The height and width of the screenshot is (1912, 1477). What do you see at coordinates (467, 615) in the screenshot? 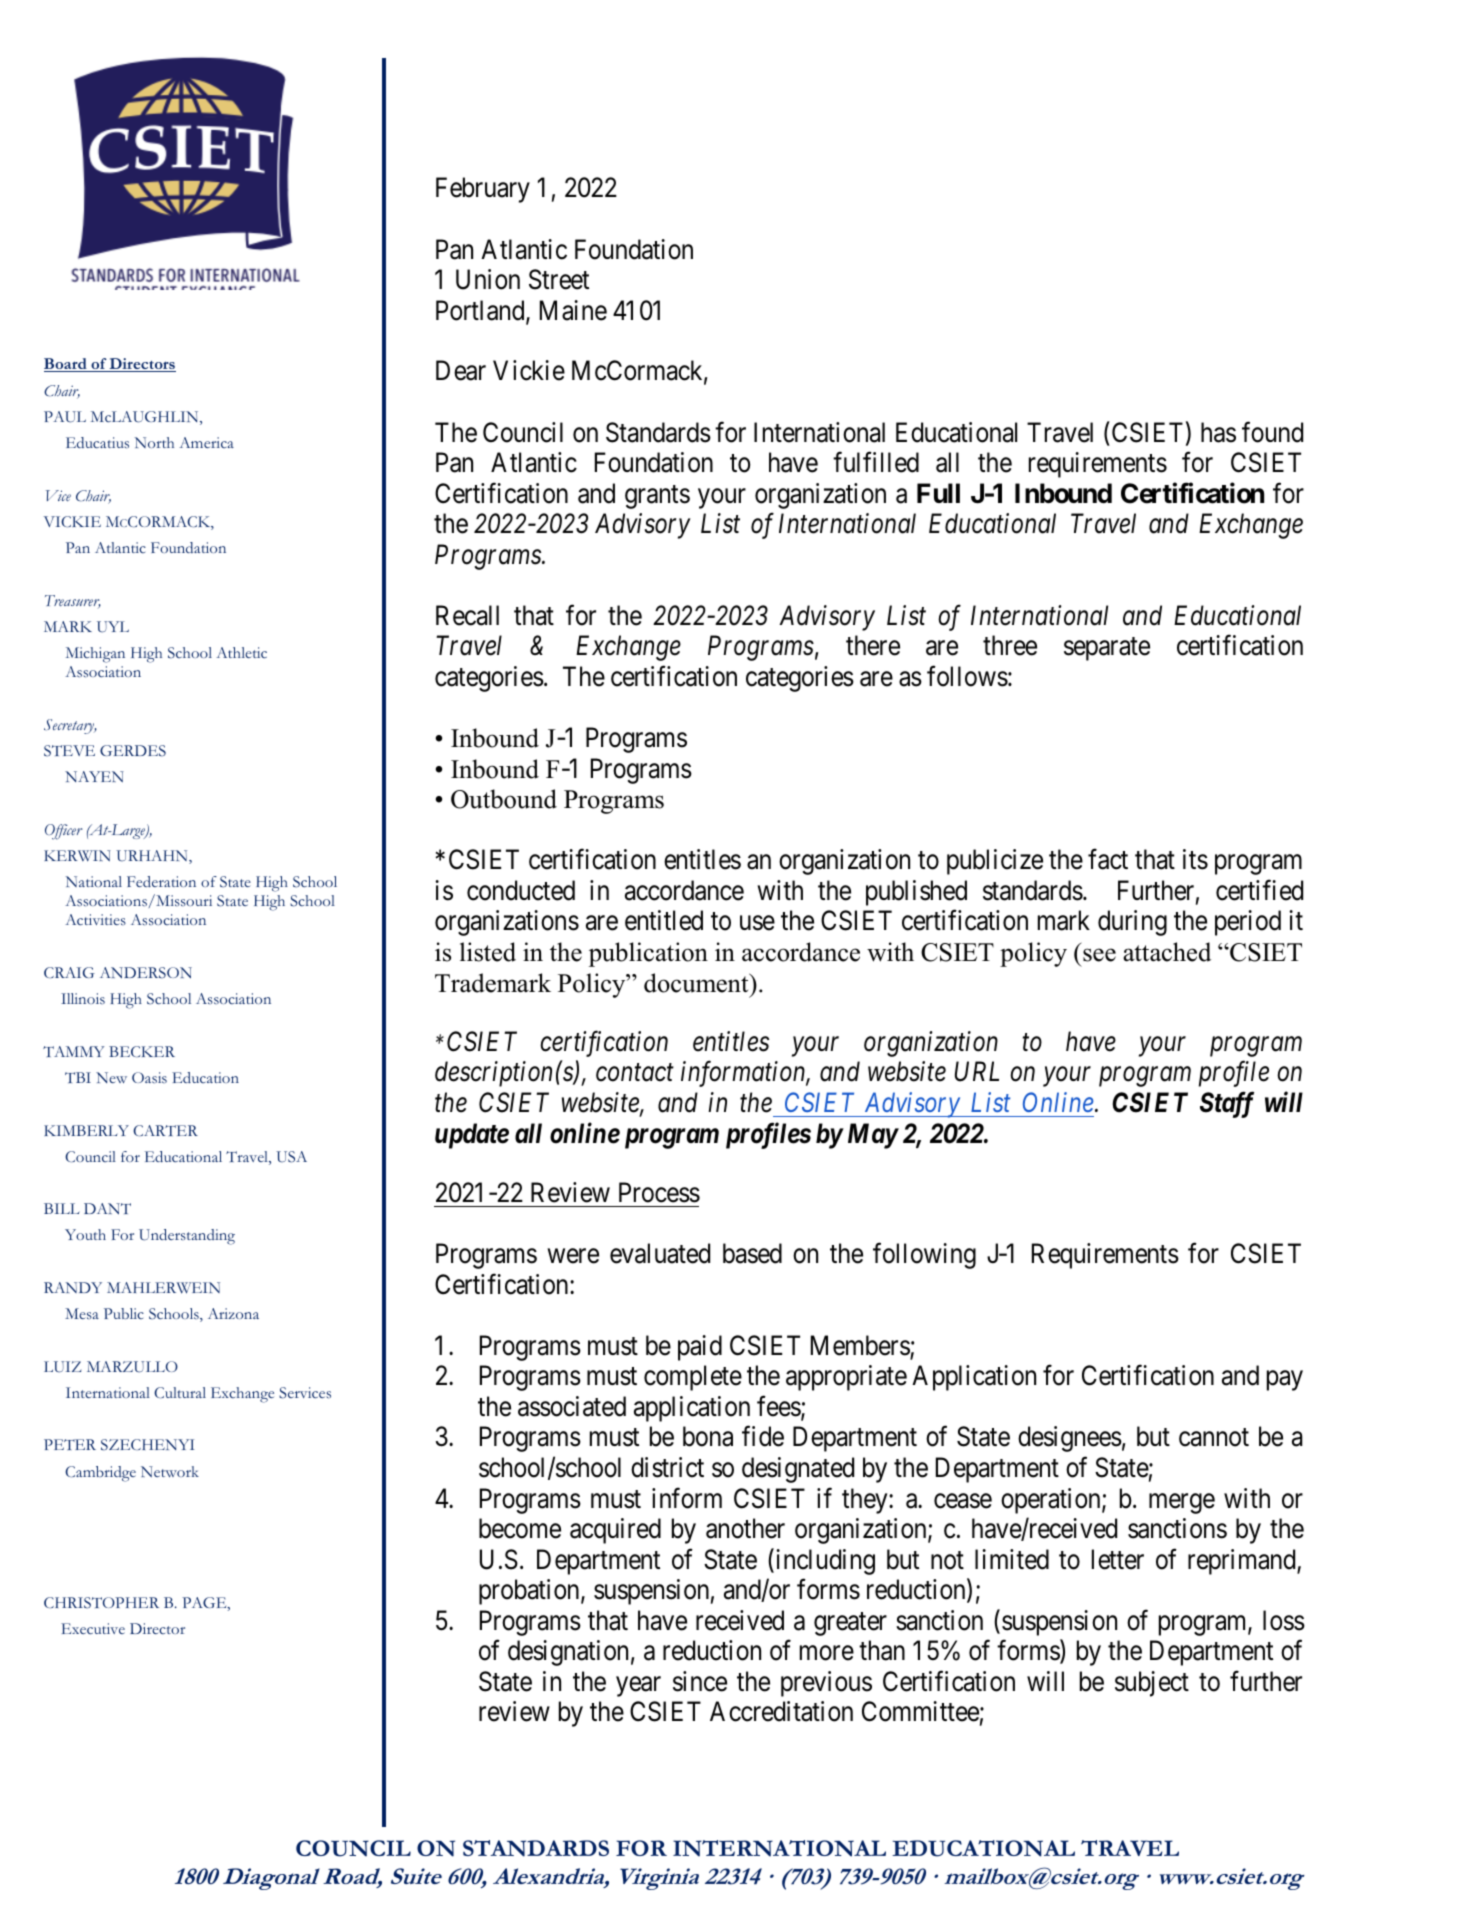
I see `Recall` at bounding box center [467, 615].
